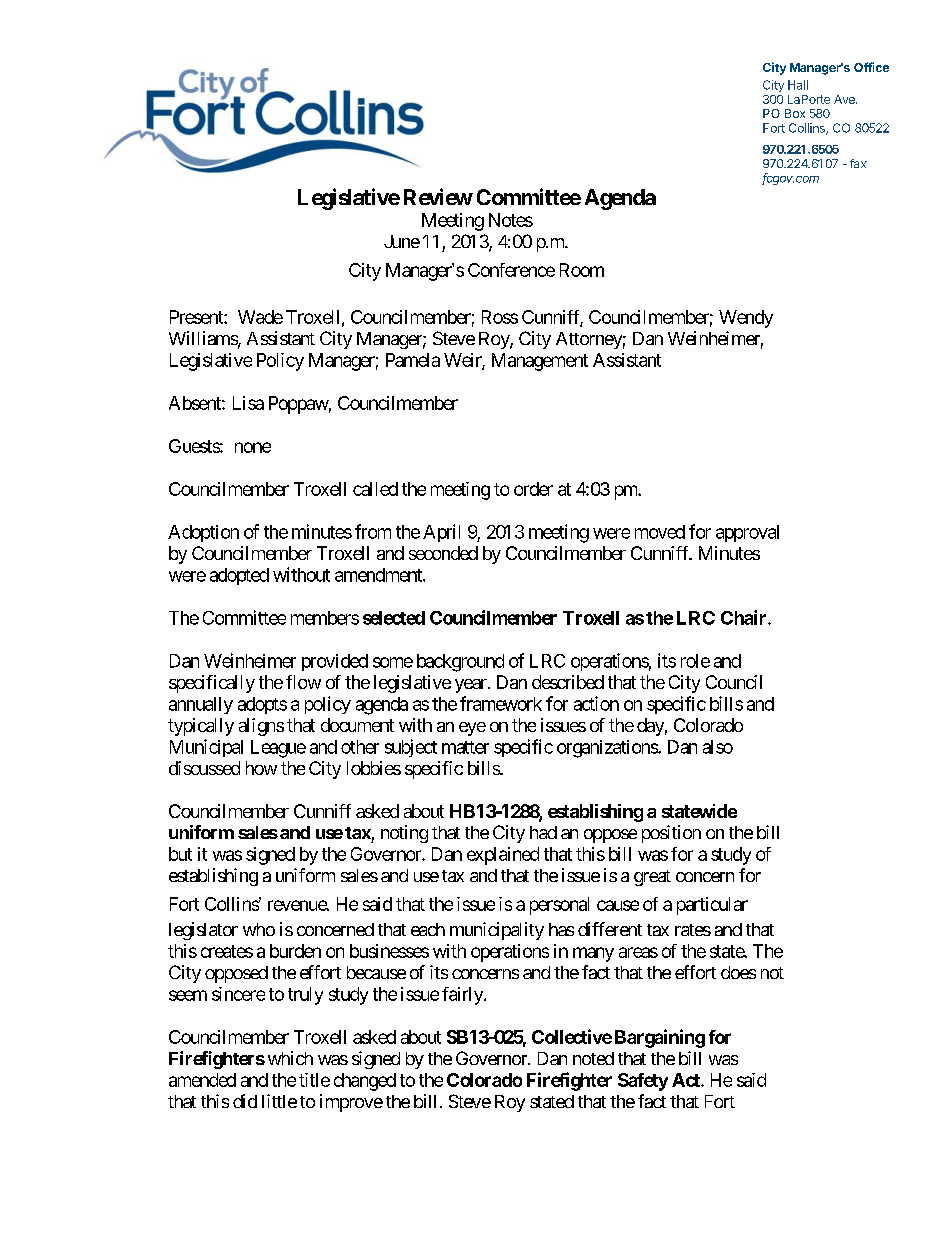  I want to click on adopted, so click(239, 576).
